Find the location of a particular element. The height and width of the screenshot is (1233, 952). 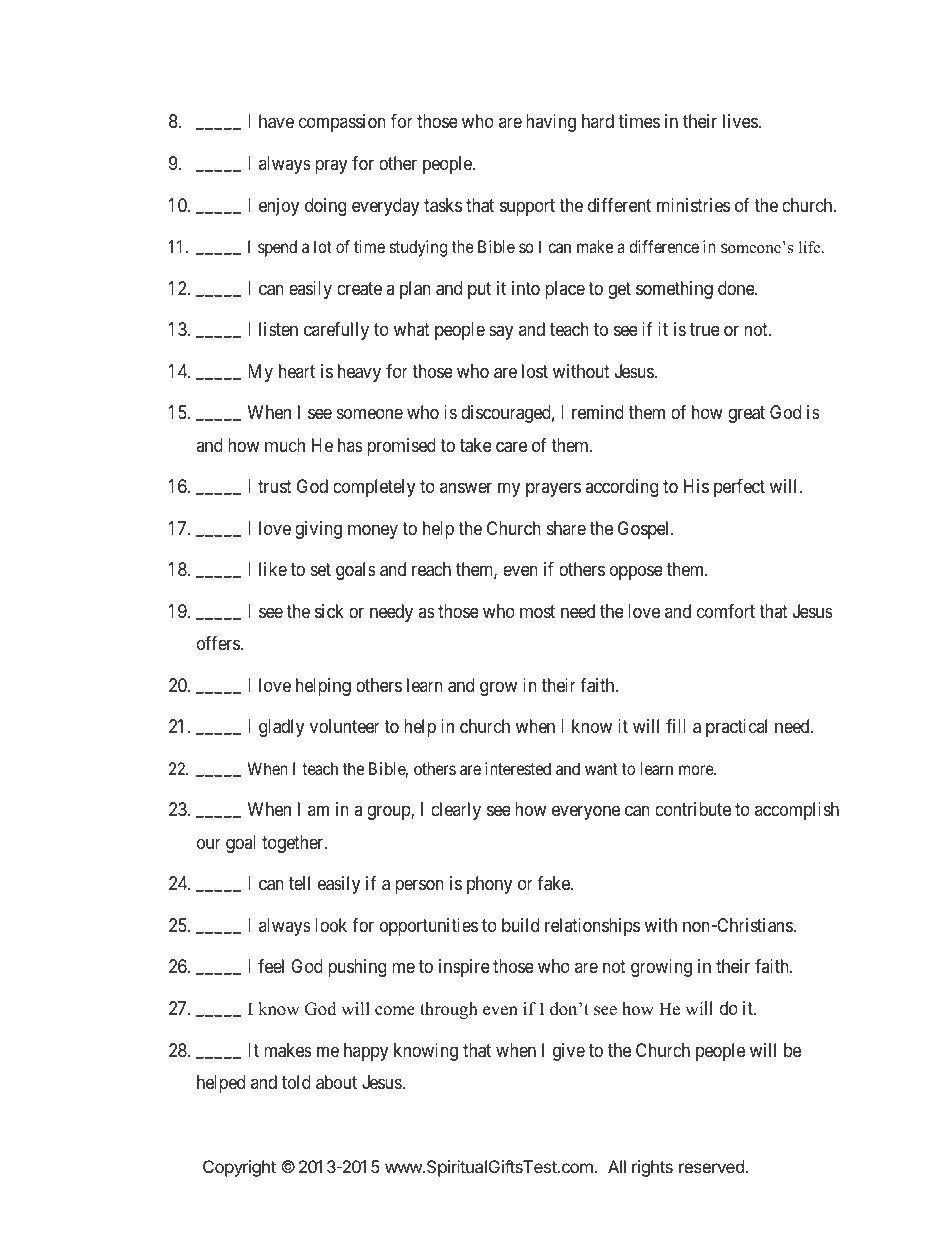

lives is located at coordinates (741, 121).
